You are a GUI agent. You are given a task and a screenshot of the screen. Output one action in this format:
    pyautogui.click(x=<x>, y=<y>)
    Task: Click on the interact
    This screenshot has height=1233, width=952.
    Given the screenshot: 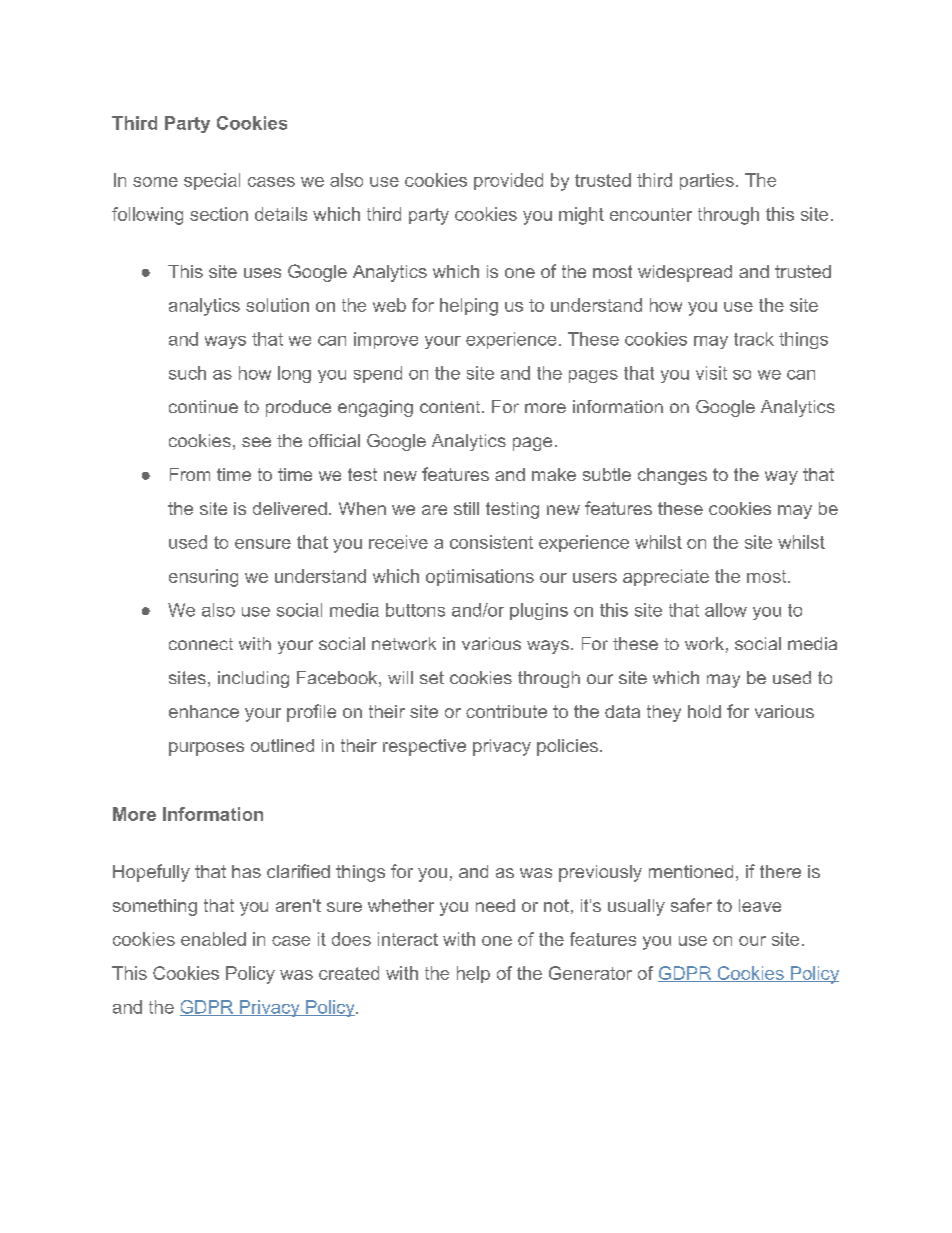 What is the action you would take?
    pyautogui.click(x=408, y=939)
